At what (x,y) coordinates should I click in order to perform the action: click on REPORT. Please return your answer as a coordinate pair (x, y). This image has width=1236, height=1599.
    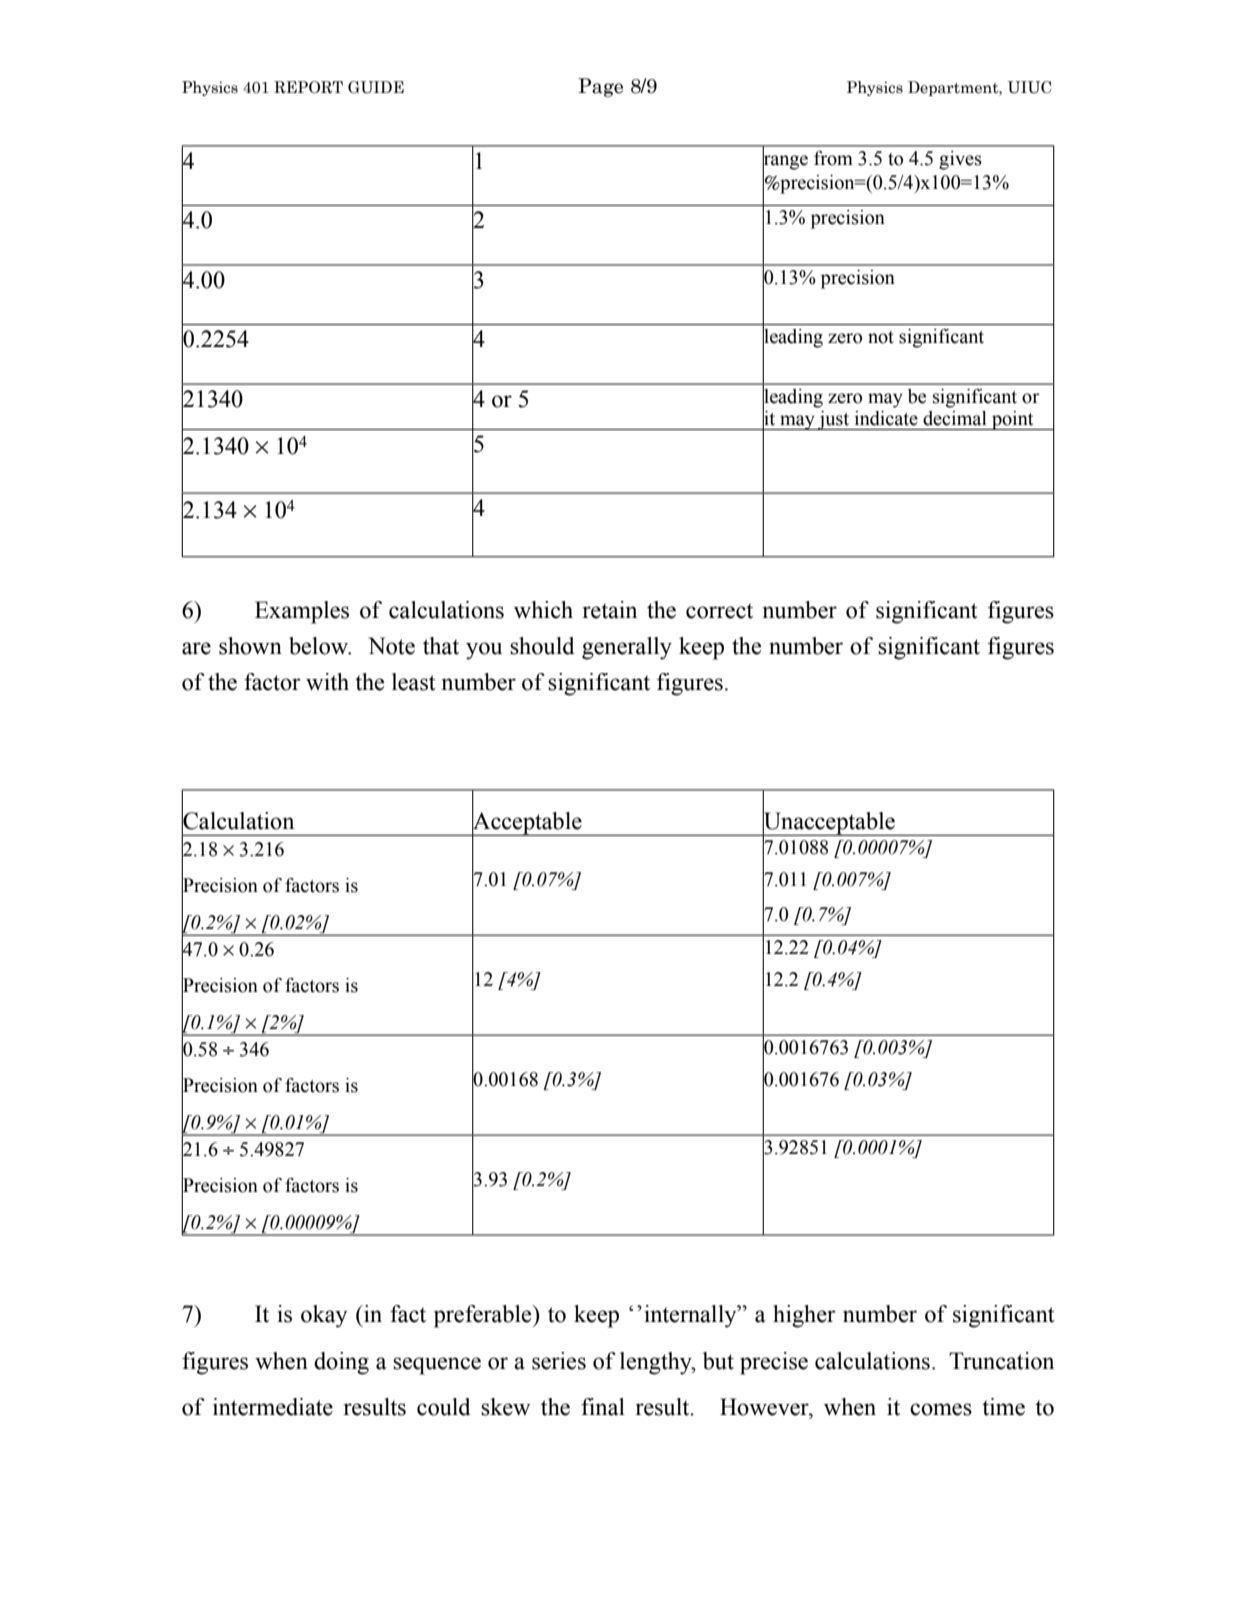
    Looking at the image, I should click on (308, 87).
